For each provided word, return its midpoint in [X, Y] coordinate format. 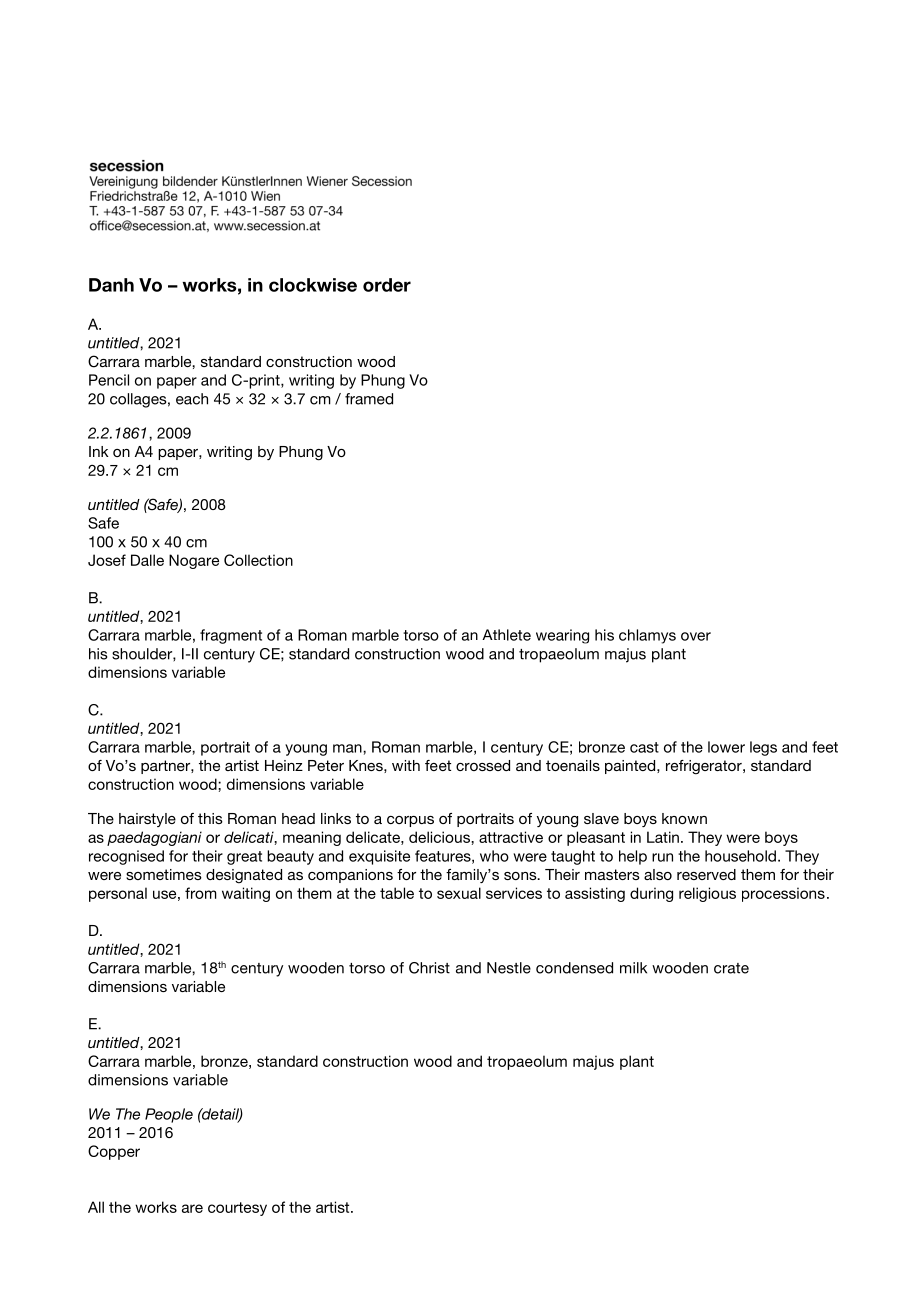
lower [726, 747]
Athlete [506, 635]
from [201, 893]
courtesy [237, 1209]
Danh [111, 285]
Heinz [284, 765]
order [387, 285]
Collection [258, 560]
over [696, 636]
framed [369, 399]
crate [731, 968]
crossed [483, 765]
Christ [429, 968]
